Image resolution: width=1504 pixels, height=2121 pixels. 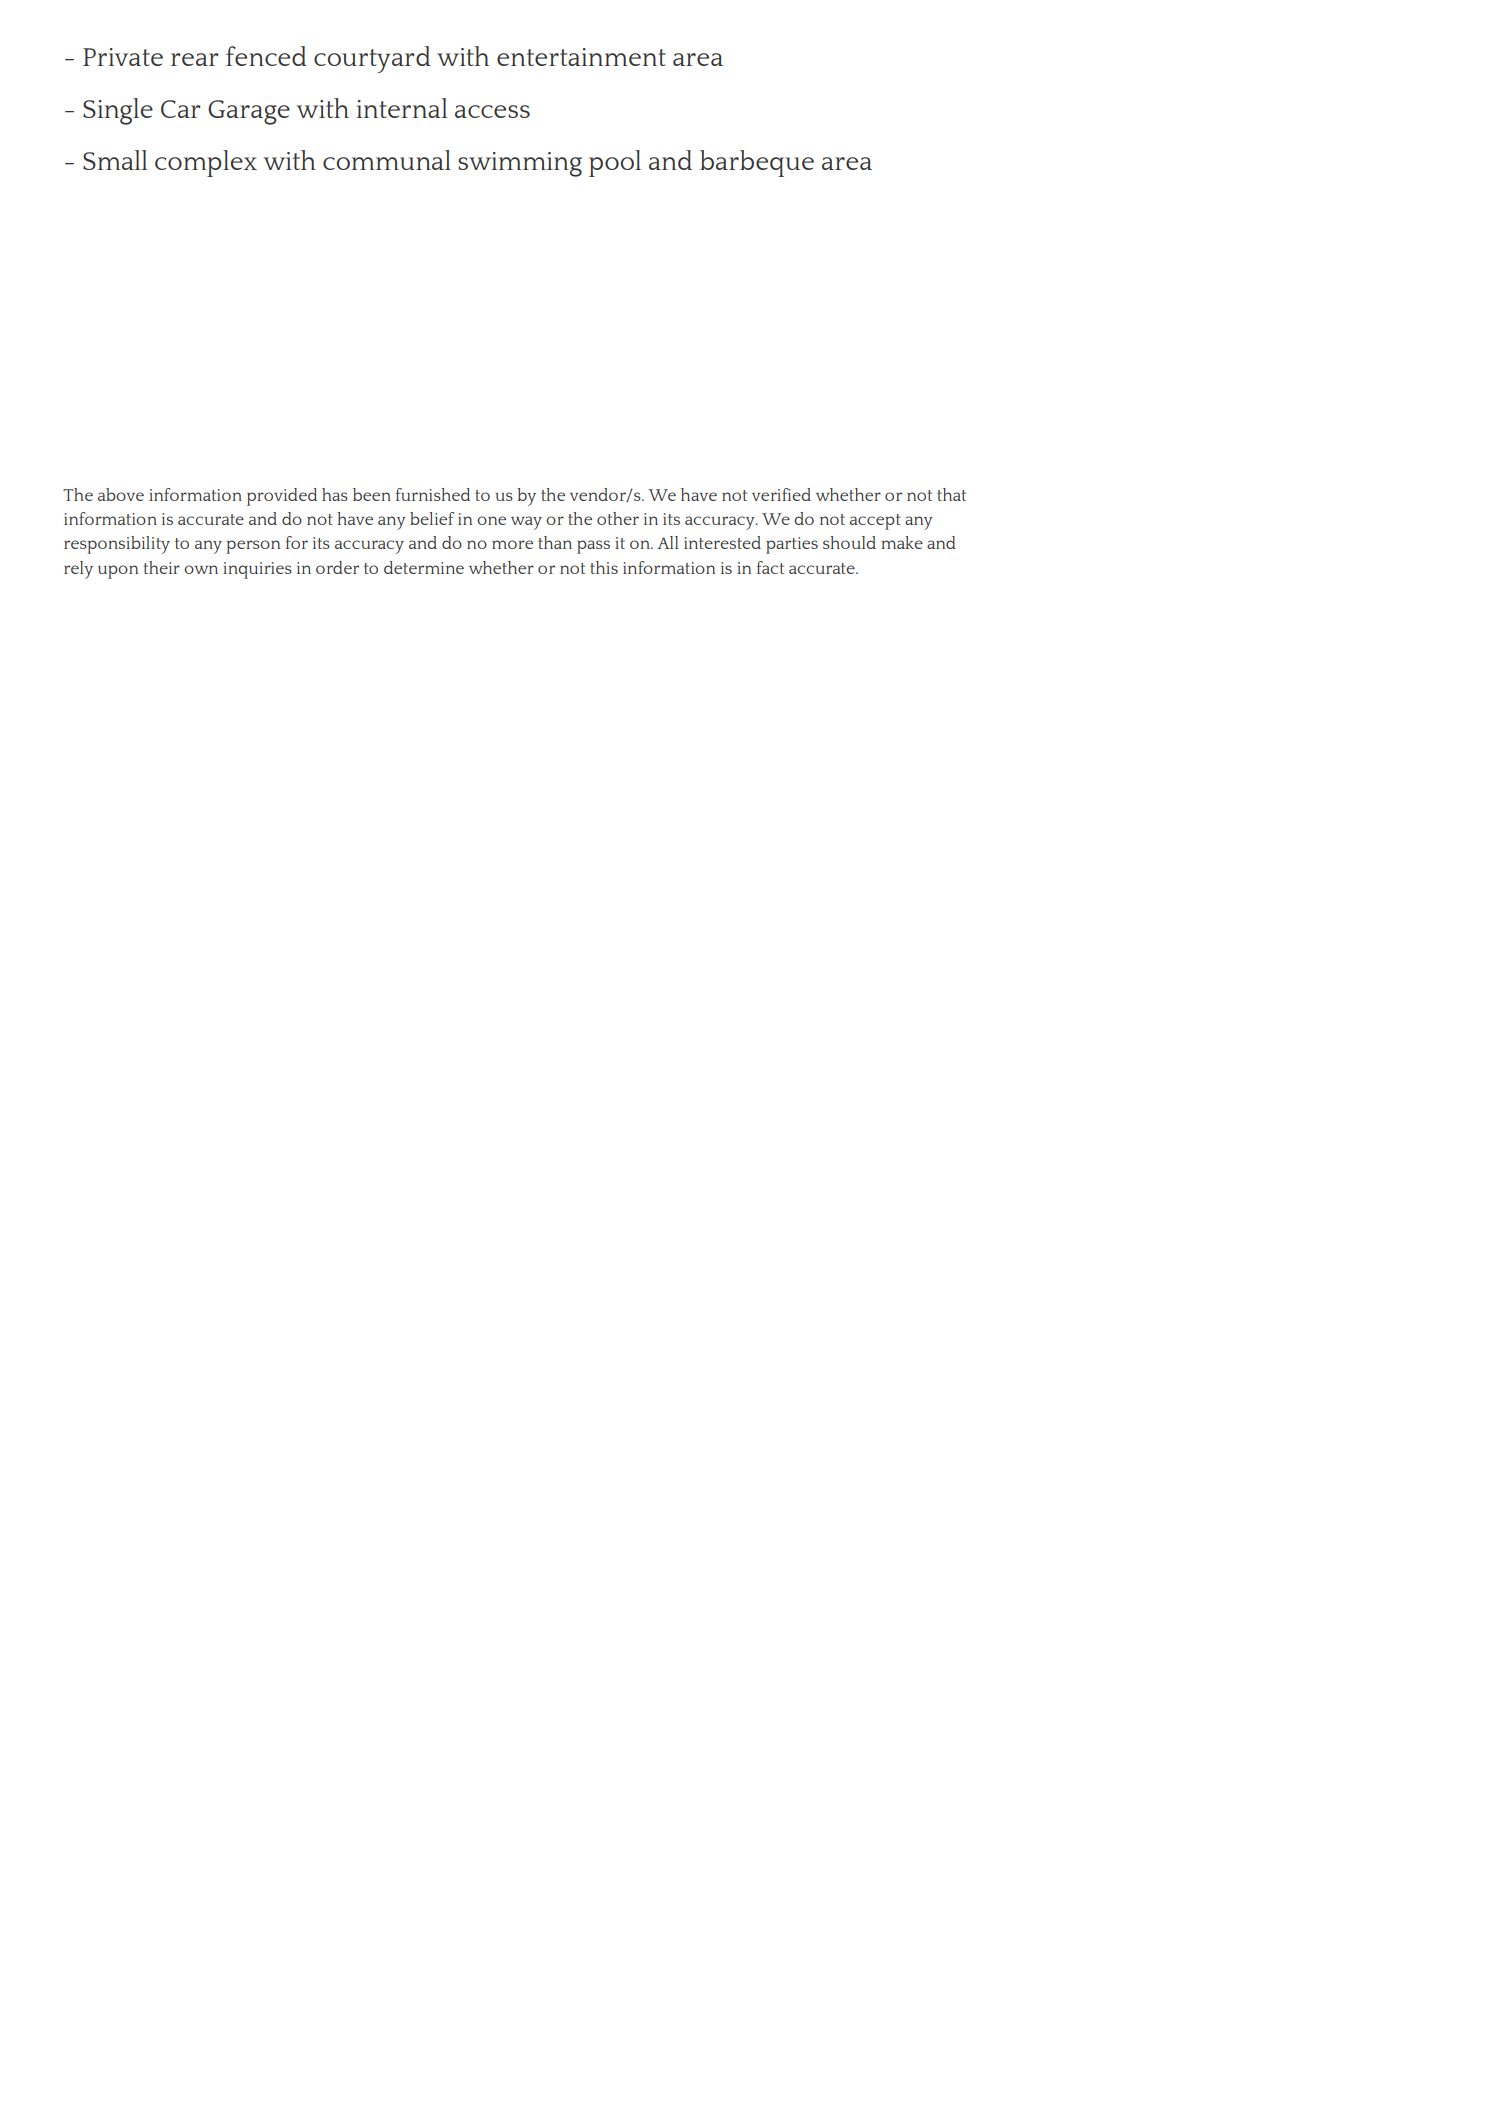 I want to click on swimming, so click(x=520, y=164).
